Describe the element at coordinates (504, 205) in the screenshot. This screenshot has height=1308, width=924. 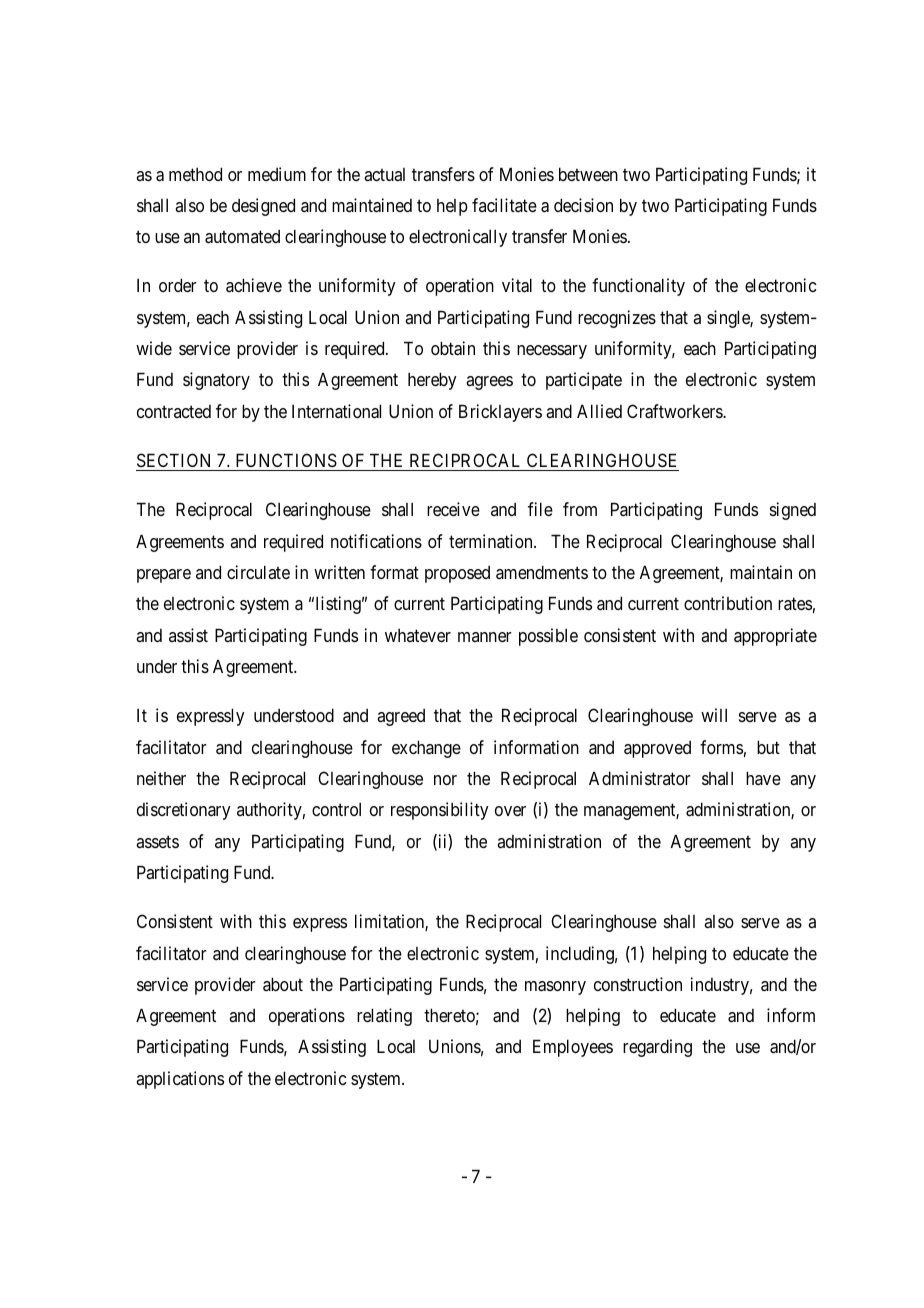
I see `facilitate` at that location.
